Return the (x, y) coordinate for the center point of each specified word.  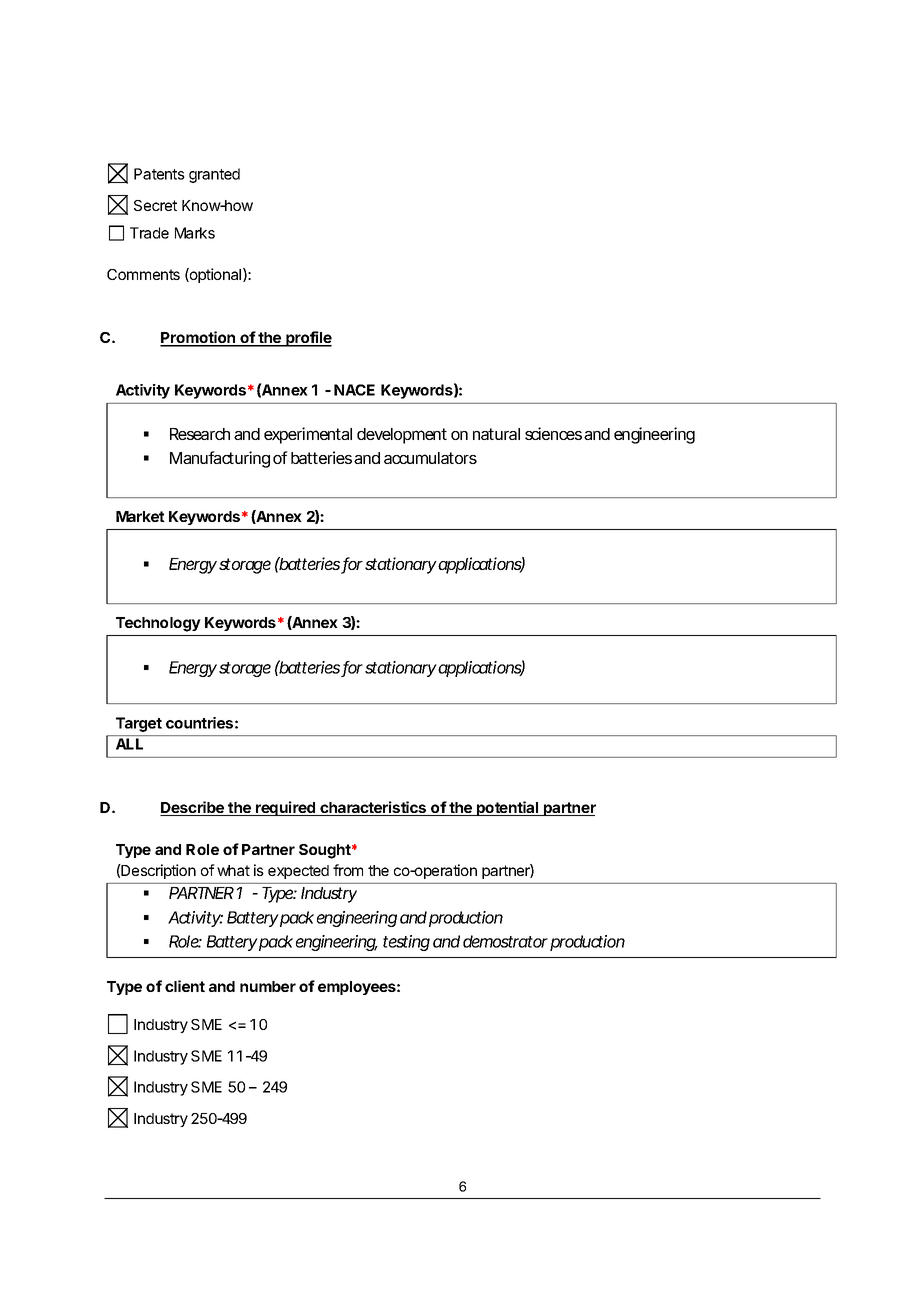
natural (496, 434)
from (348, 870)
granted (214, 175)
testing (406, 943)
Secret (155, 205)
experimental (308, 435)
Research (200, 434)
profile (308, 339)
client (185, 986)
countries (199, 723)
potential (508, 808)
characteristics (373, 808)
